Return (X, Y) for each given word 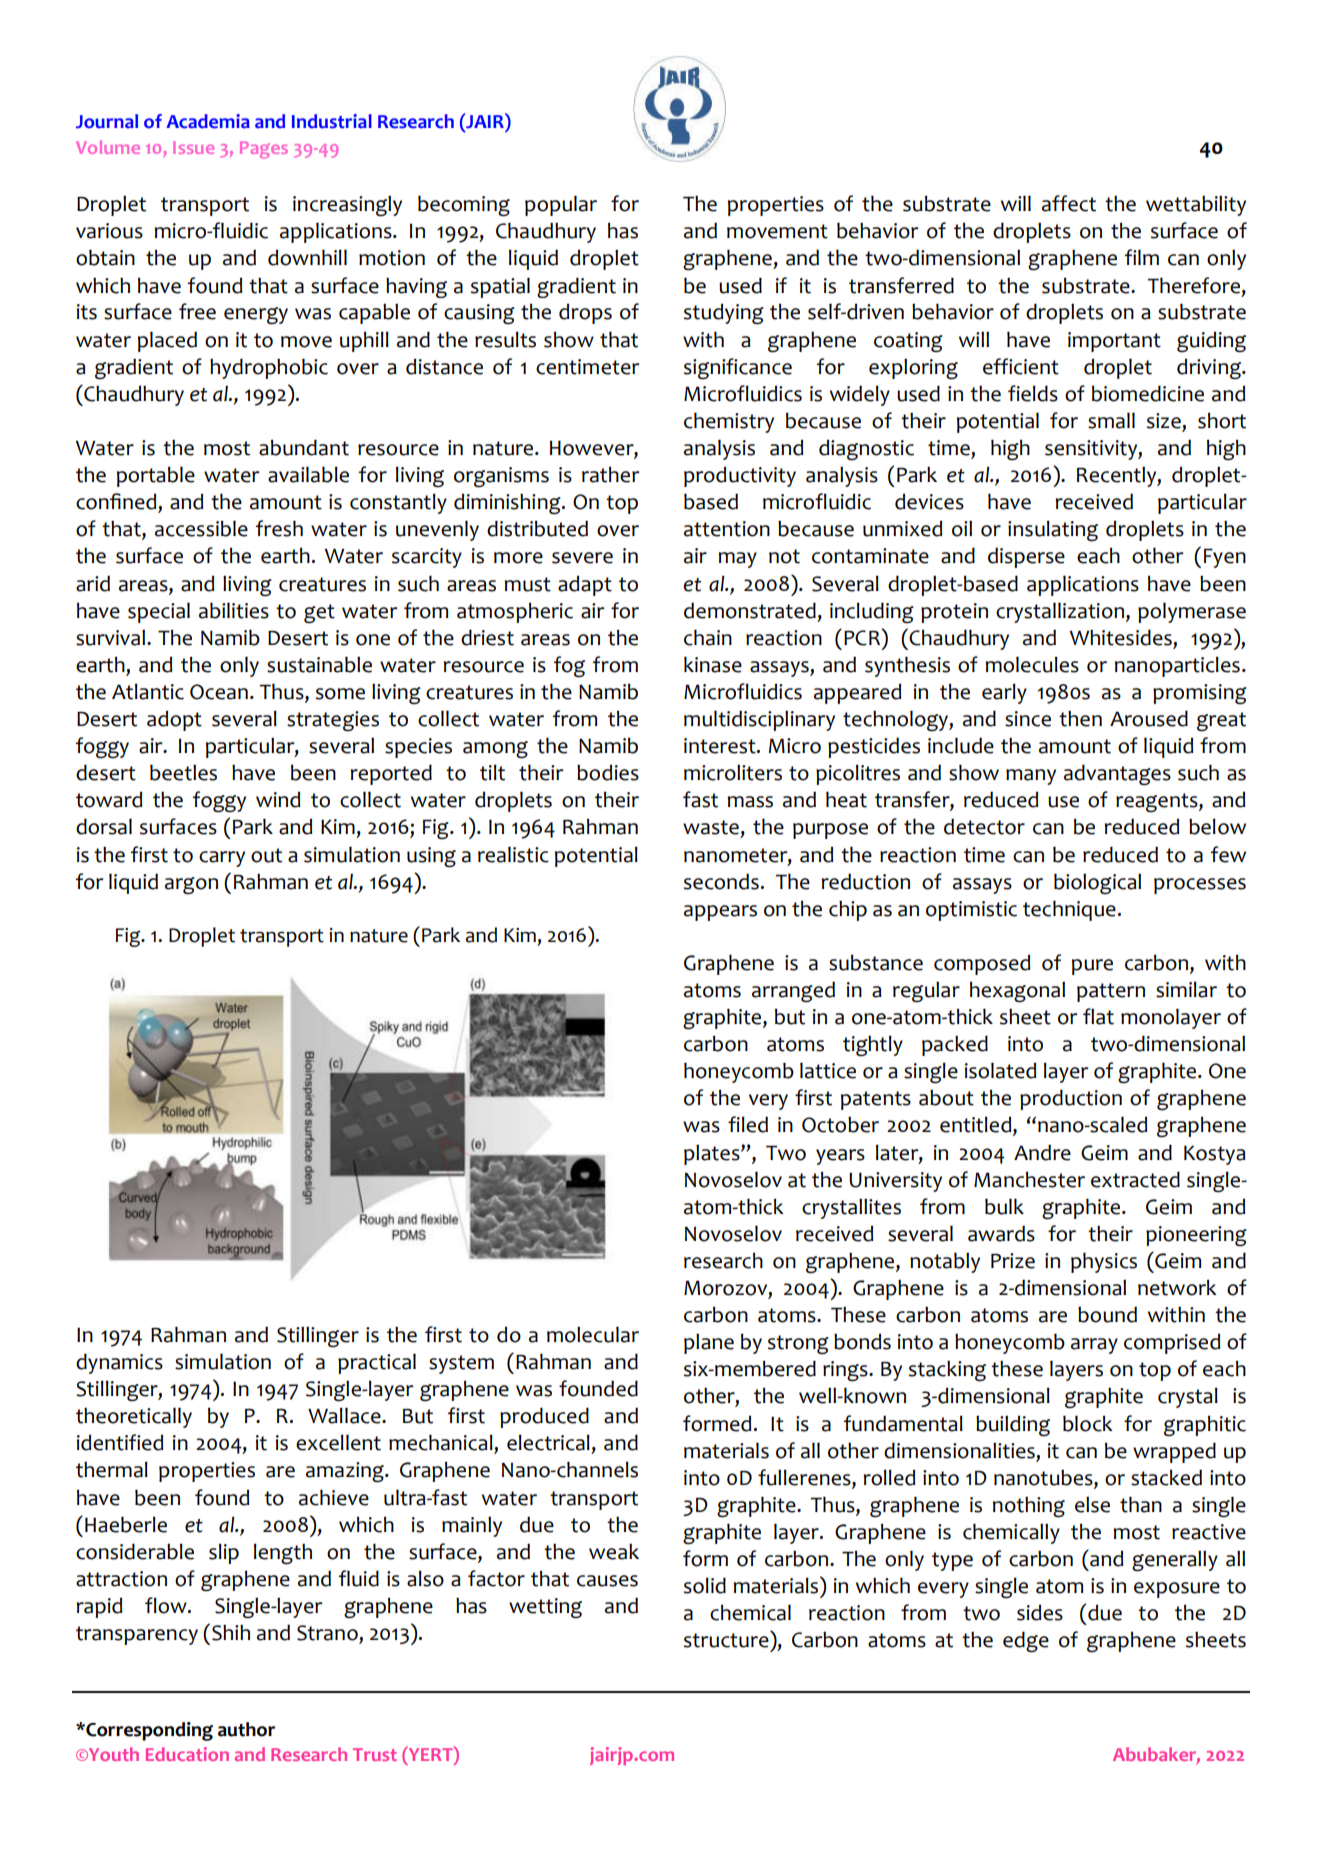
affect (1069, 203)
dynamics (119, 1363)
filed (748, 1124)
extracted (1135, 1179)
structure (727, 1639)
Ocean (219, 692)
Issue (193, 147)
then (1080, 719)
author (246, 1729)
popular (561, 206)
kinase (713, 665)
